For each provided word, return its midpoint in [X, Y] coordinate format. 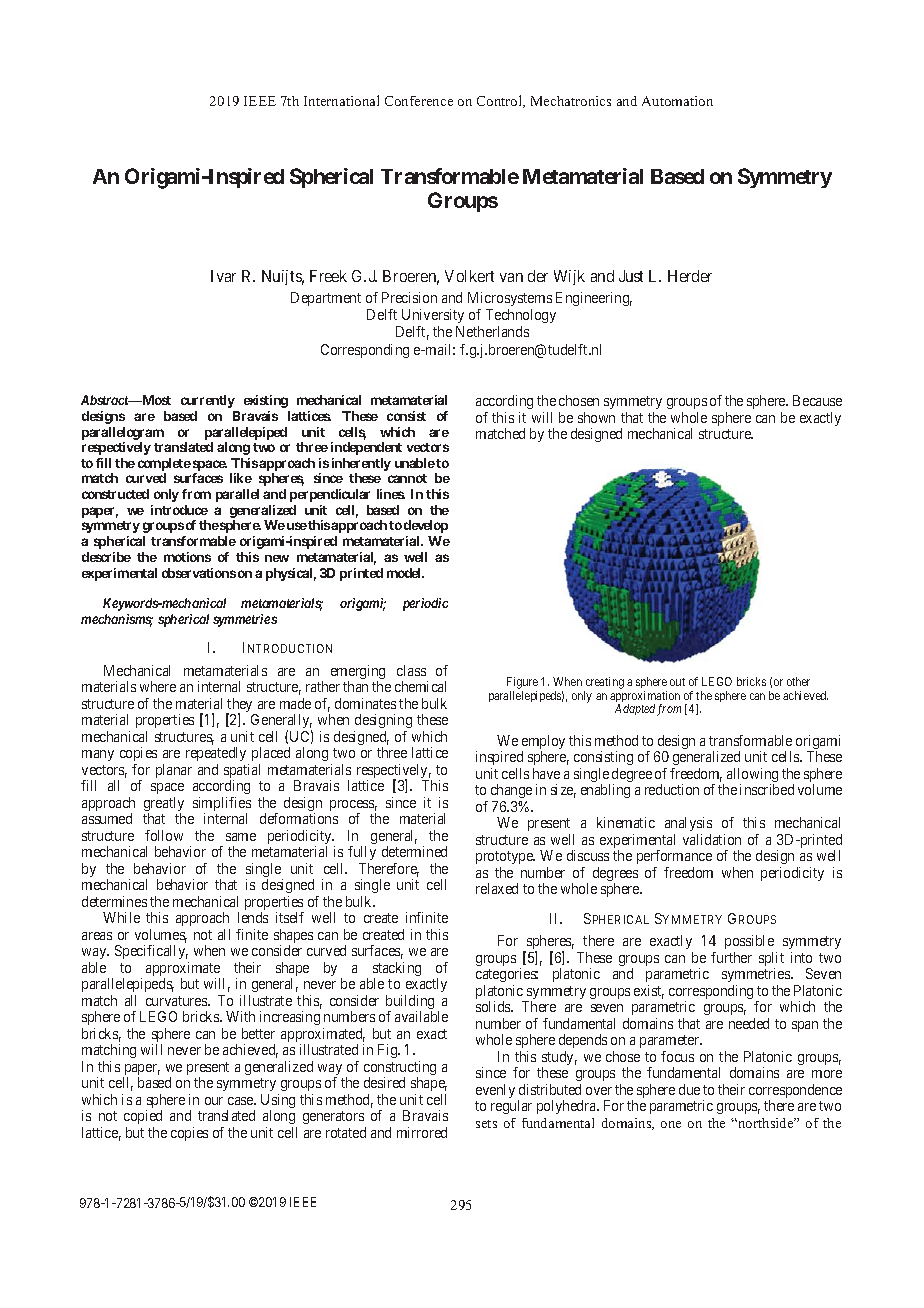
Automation [677, 101]
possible [749, 944]
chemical [420, 686]
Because [817, 400]
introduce [179, 510]
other [798, 681]
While [121, 917]
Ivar [223, 276]
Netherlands [492, 331]
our [214, 1101]
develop [426, 526]
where [158, 686]
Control [501, 101]
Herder [690, 276]
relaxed [497, 888]
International [341, 100]
